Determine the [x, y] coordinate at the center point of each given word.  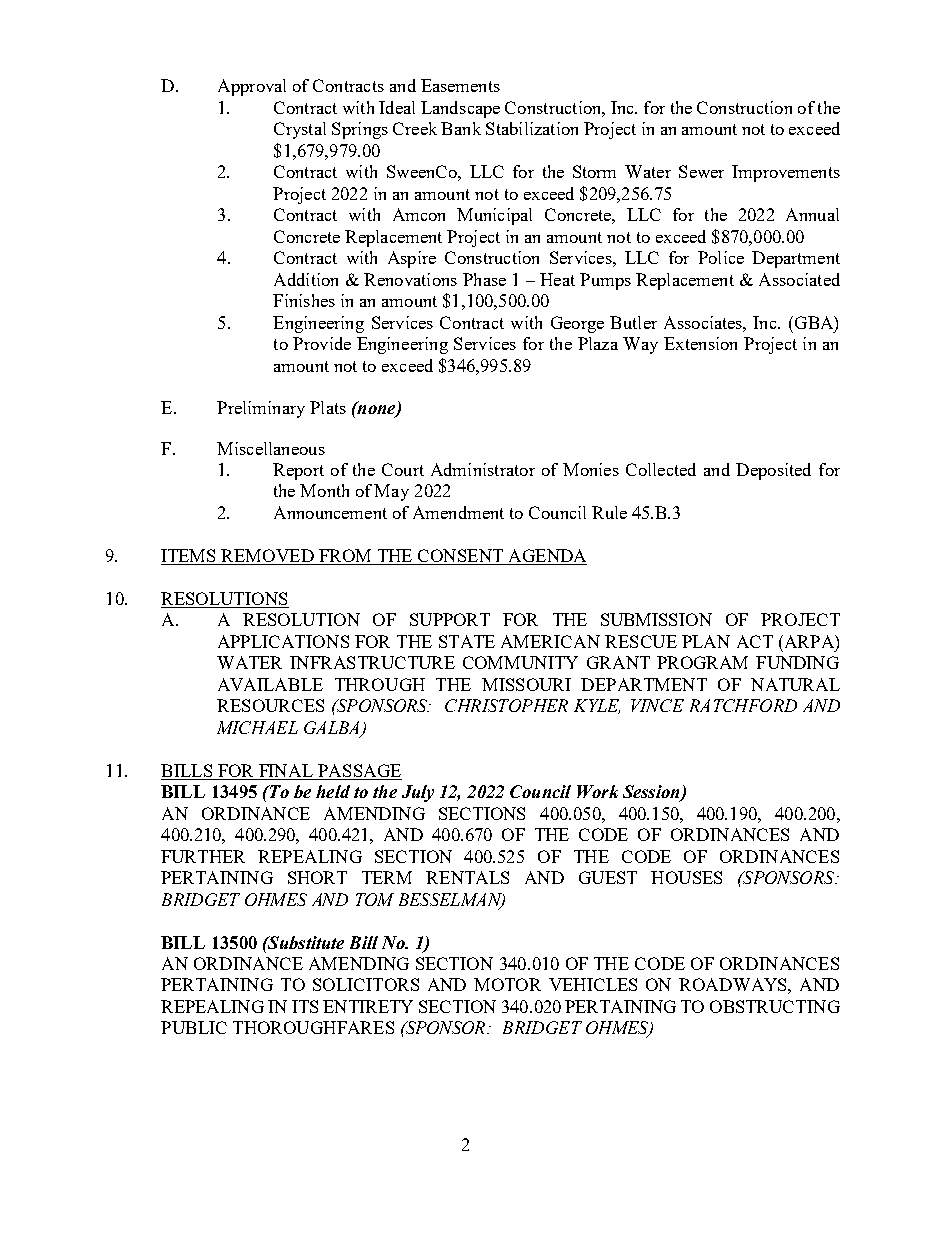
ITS [305, 1006]
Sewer [701, 171]
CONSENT [460, 555]
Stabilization [532, 128]
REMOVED [267, 555]
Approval [252, 87]
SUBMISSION [656, 619]
